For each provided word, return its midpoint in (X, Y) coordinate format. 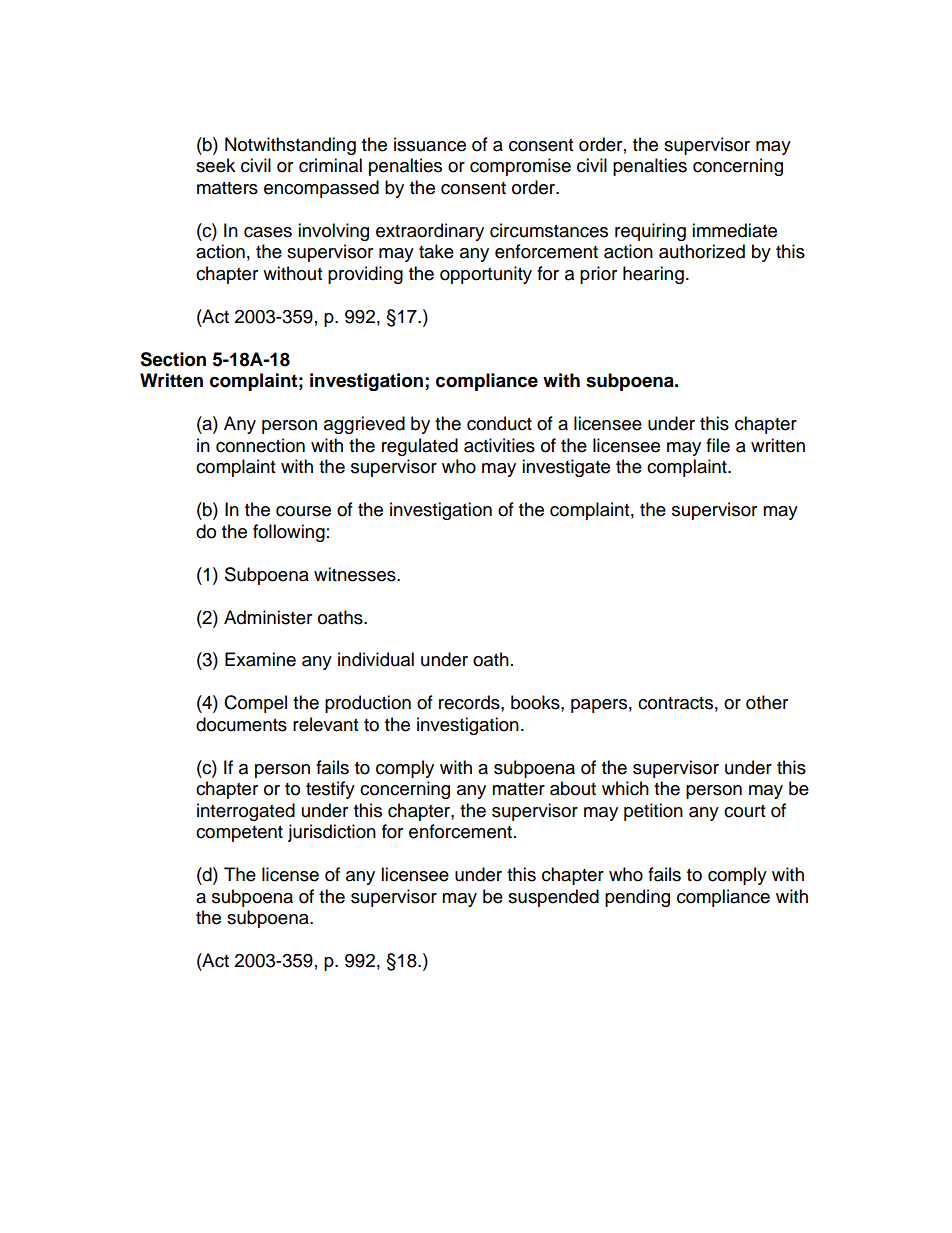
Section (173, 359)
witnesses (356, 574)
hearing (653, 275)
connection (260, 445)
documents (241, 724)
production (368, 704)
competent (239, 834)
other (767, 702)
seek (215, 165)
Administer (268, 617)
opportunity (486, 275)
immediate (734, 230)
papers (599, 706)
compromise (520, 167)
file (718, 445)
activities (499, 445)
